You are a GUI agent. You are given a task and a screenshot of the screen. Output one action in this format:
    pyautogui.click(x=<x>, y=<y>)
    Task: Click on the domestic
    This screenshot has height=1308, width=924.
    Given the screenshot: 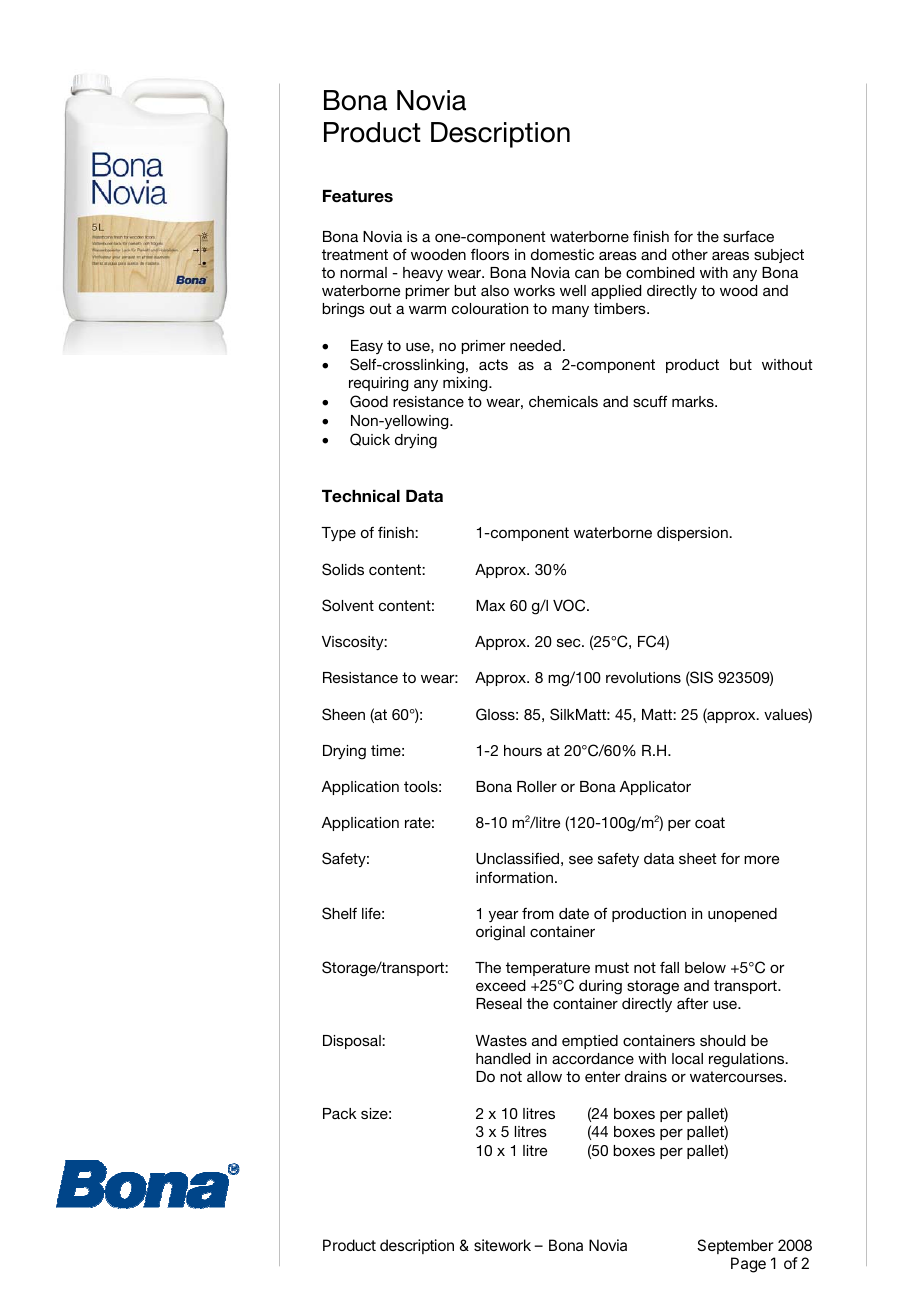 What is the action you would take?
    pyautogui.click(x=562, y=254)
